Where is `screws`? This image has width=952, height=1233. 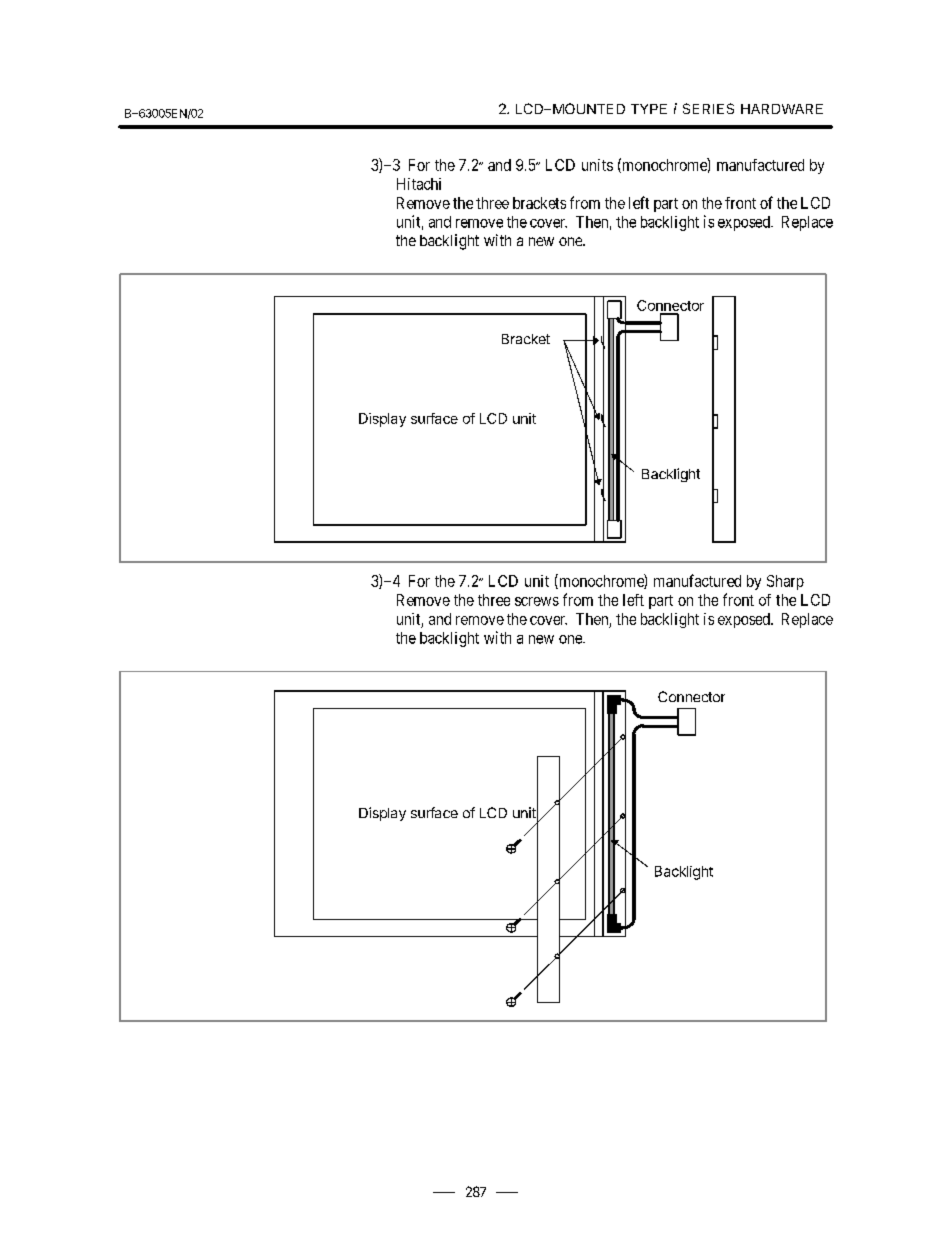
screws is located at coordinates (537, 601).
